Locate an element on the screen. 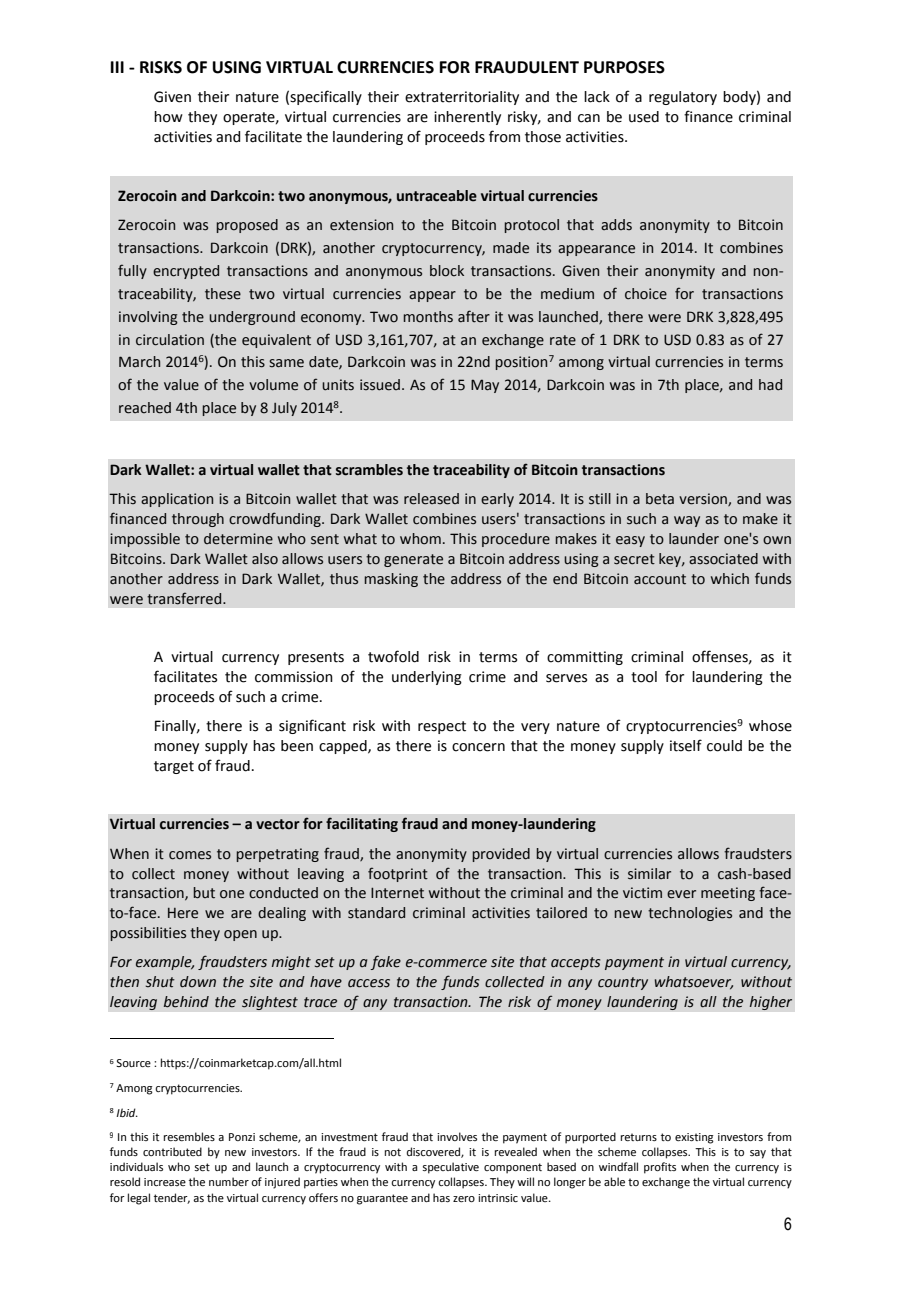 The image size is (924, 1308). Internet is located at coordinates (397, 893).
